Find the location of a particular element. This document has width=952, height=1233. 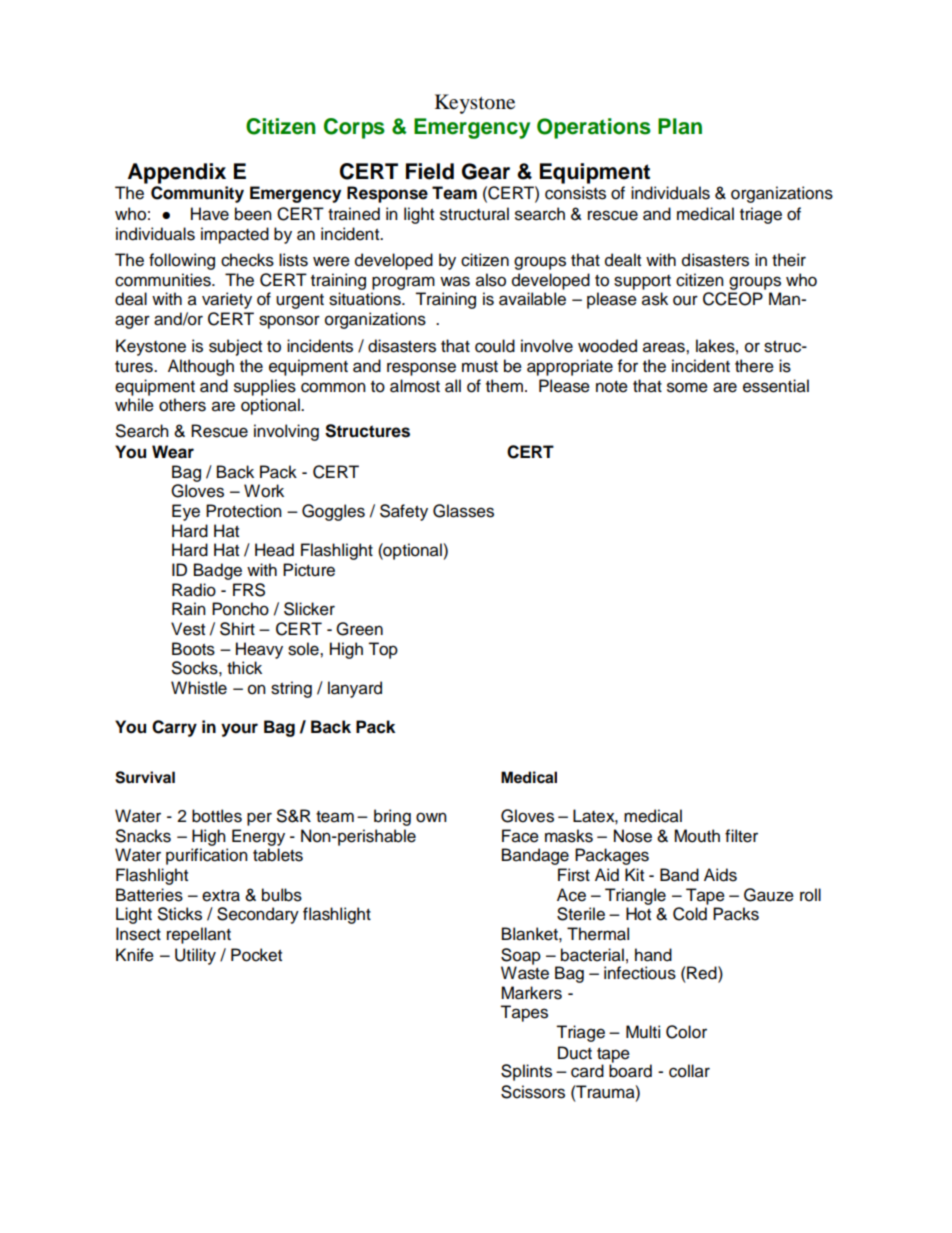

your is located at coordinates (239, 730).
